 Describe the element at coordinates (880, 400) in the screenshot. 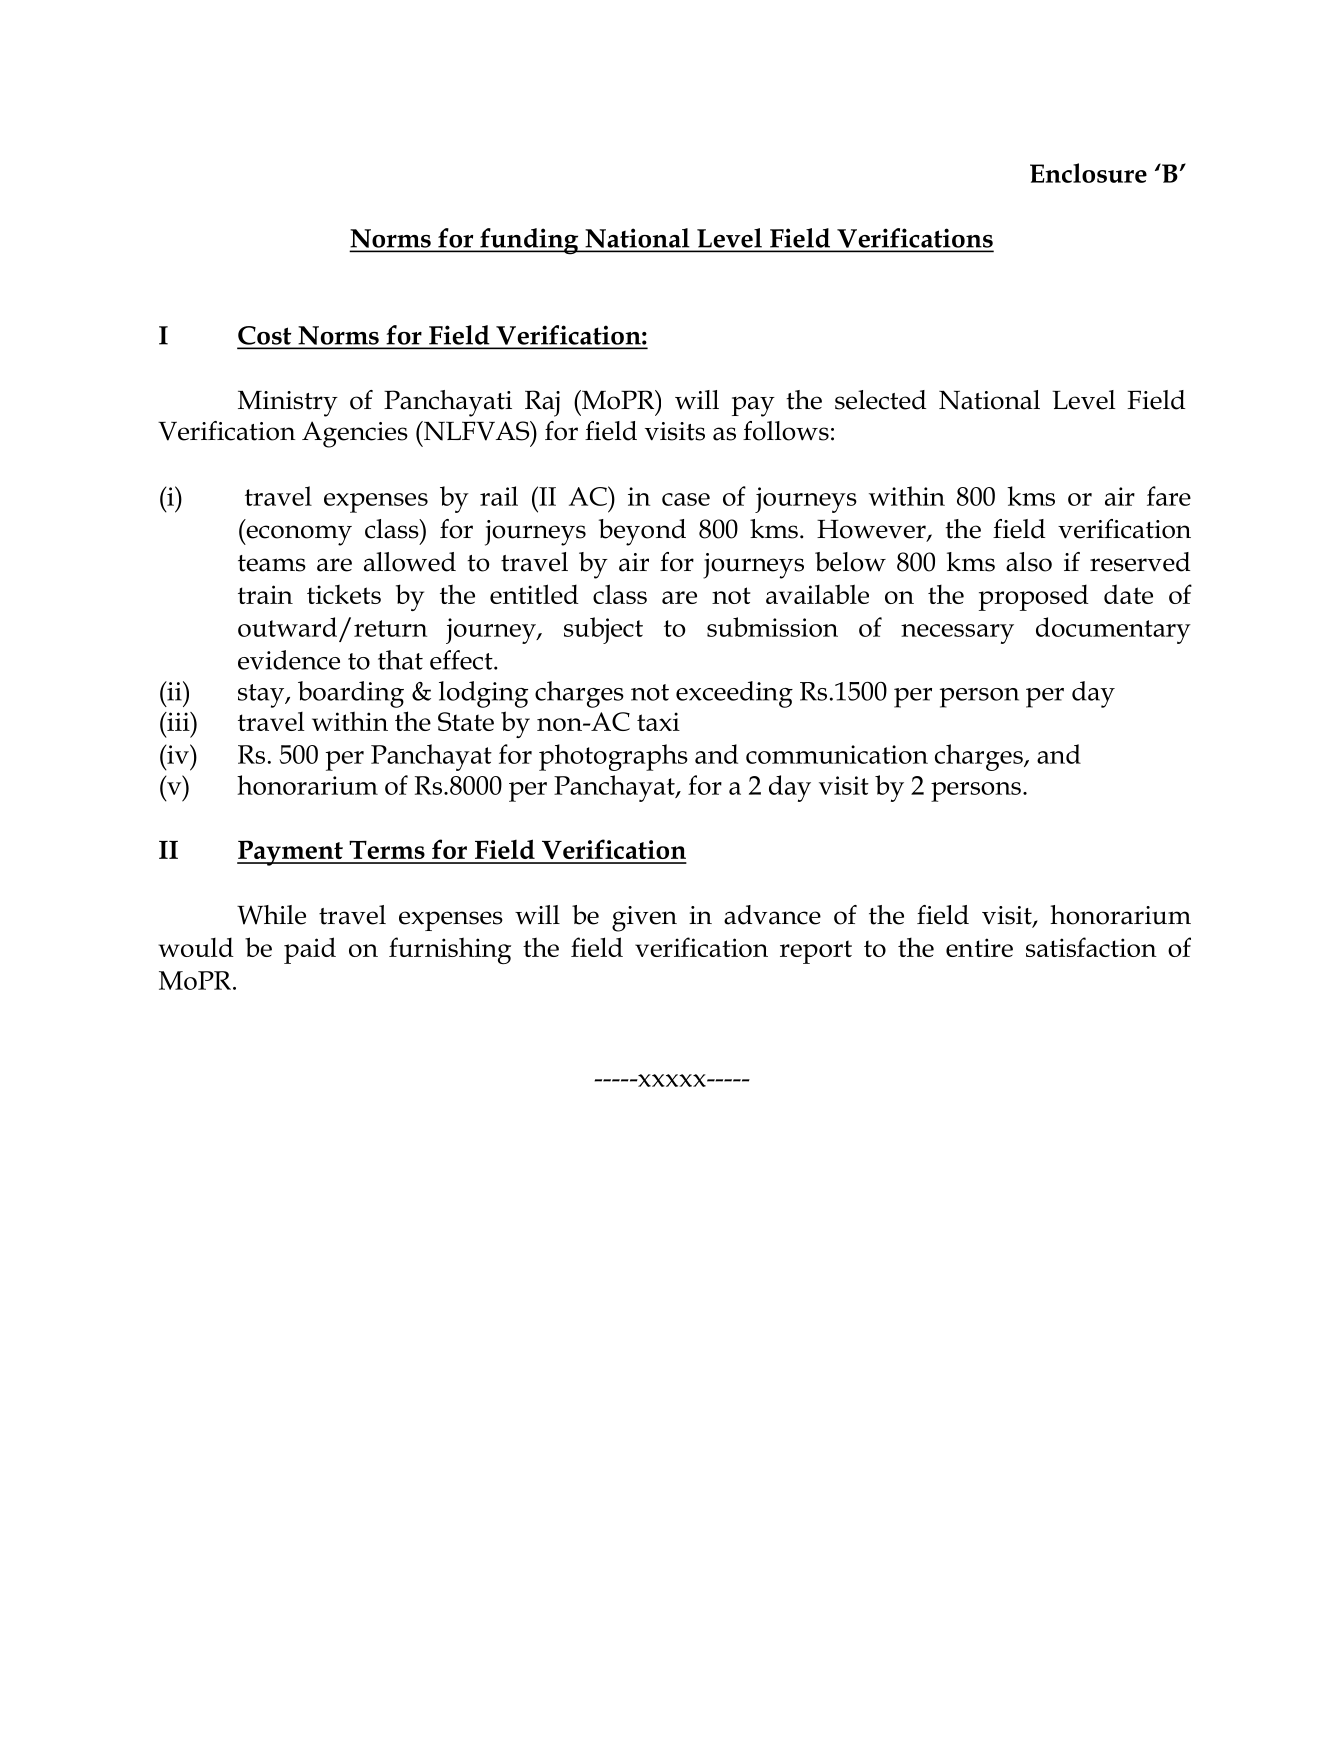

I see `selected` at that location.
